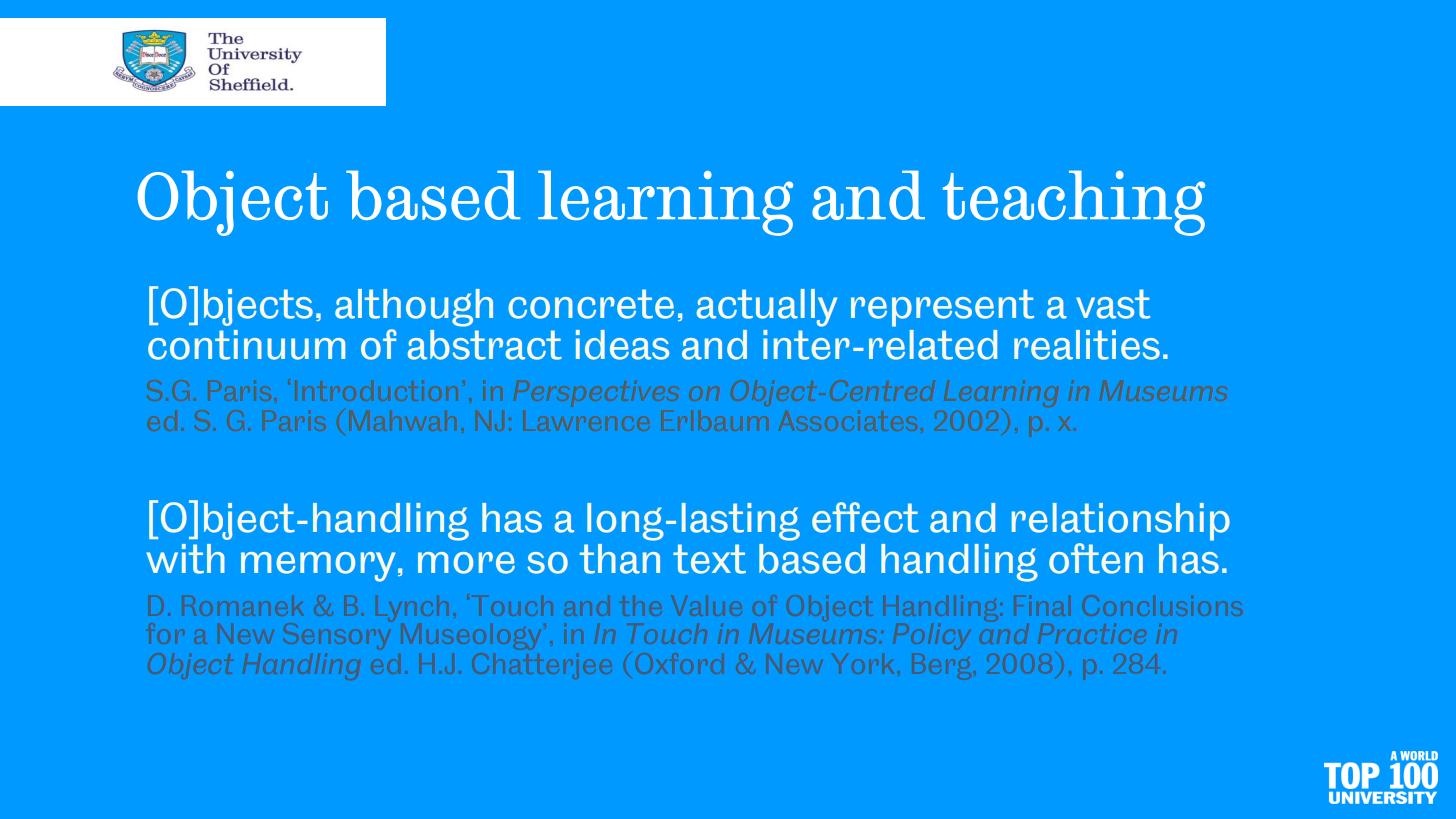 This image has width=1456, height=819. I want to click on although, so click(414, 308).
